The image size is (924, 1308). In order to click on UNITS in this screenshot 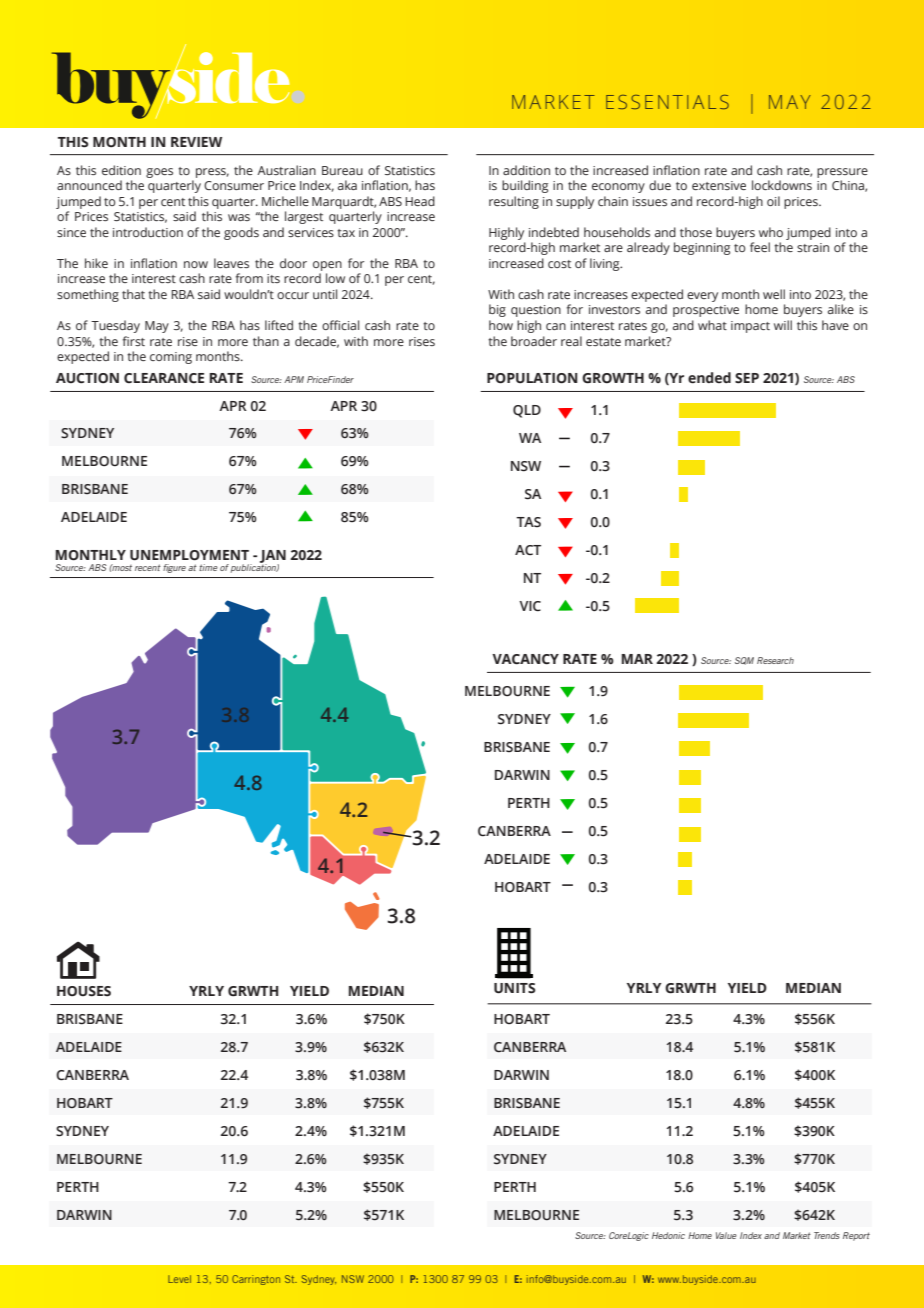, I will do `click(515, 988)`.
